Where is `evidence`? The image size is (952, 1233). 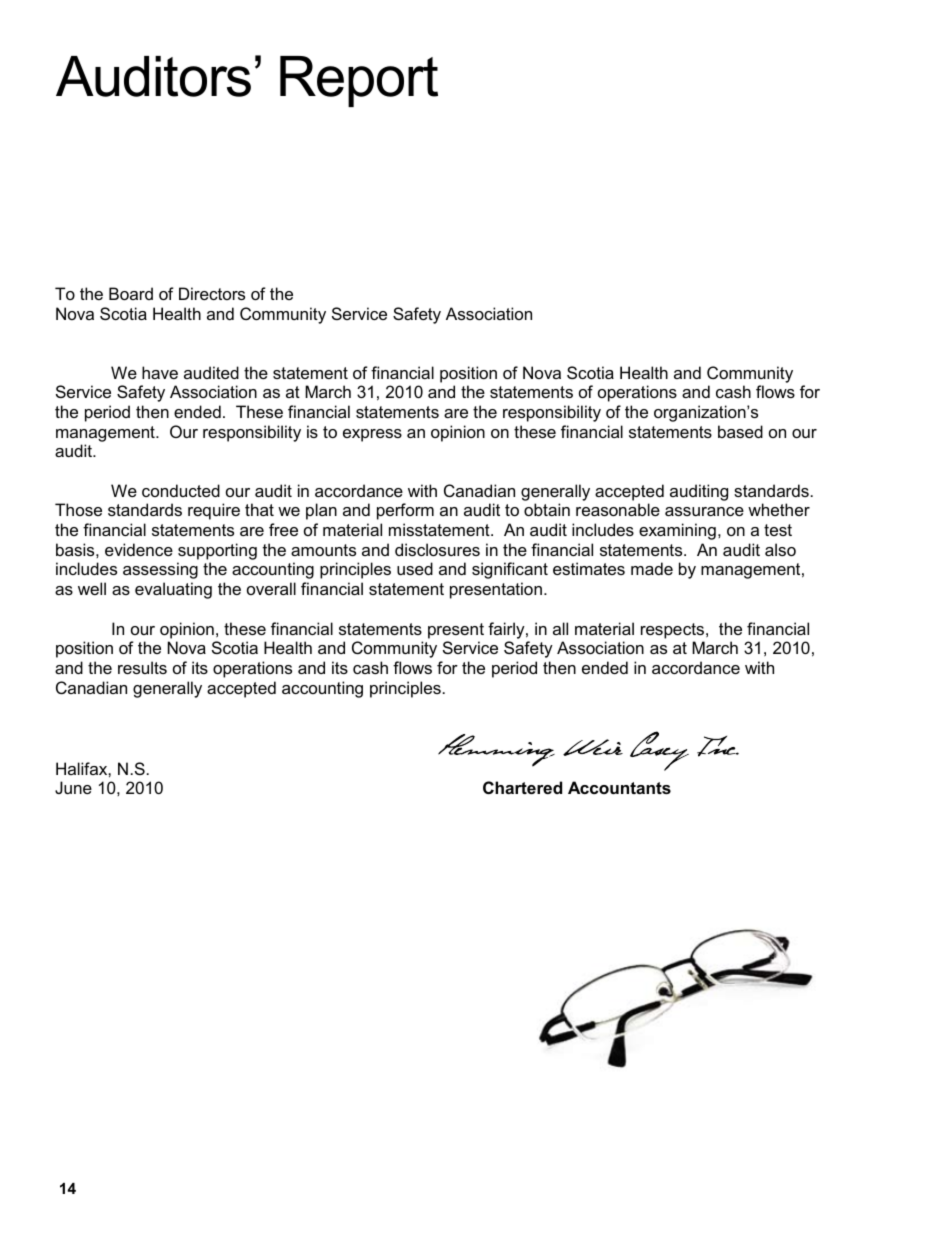 evidence is located at coordinates (139, 549).
